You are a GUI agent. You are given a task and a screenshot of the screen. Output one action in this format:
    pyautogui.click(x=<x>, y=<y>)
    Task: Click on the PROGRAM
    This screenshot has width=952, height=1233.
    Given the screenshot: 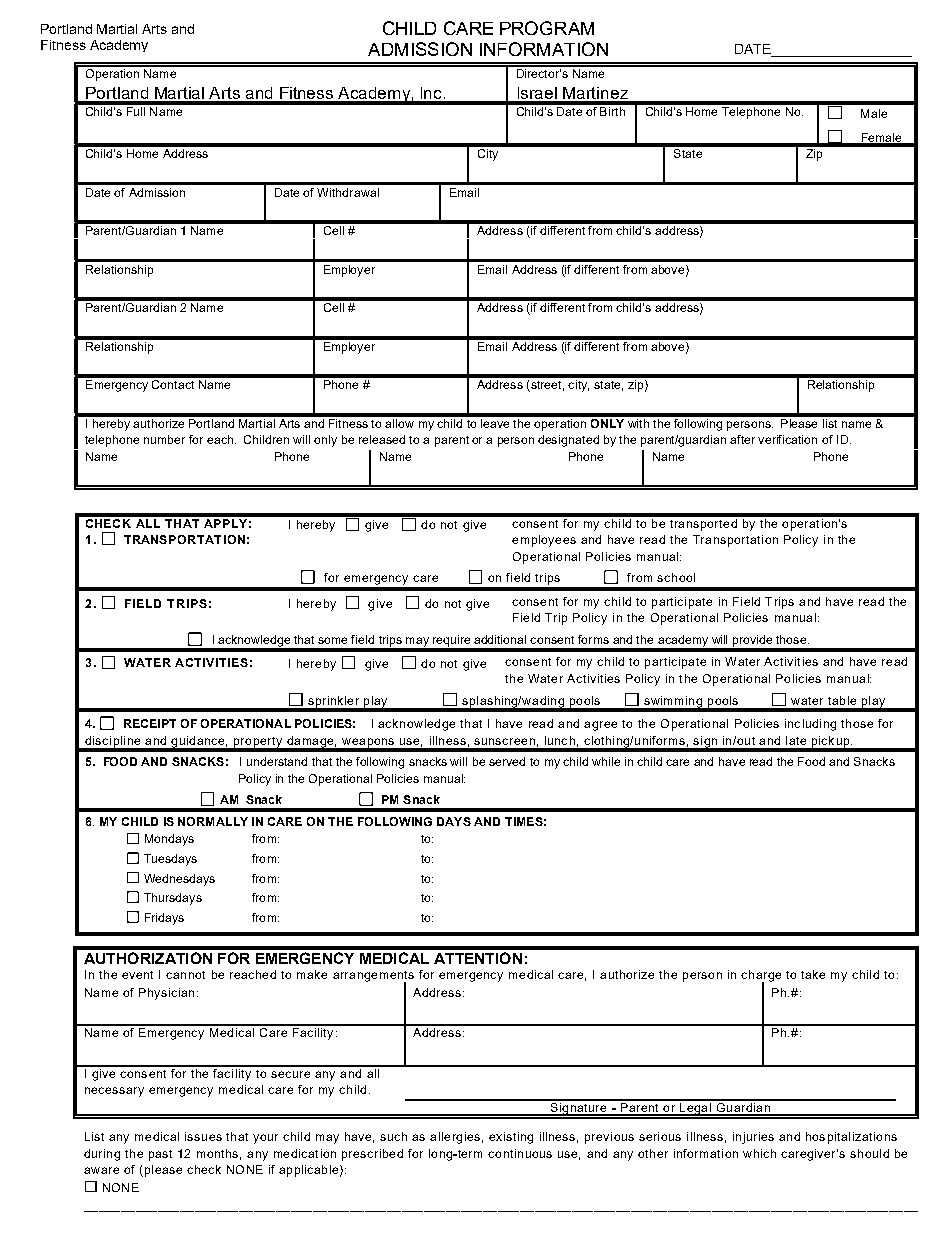 What is the action you would take?
    pyautogui.click(x=547, y=28)
